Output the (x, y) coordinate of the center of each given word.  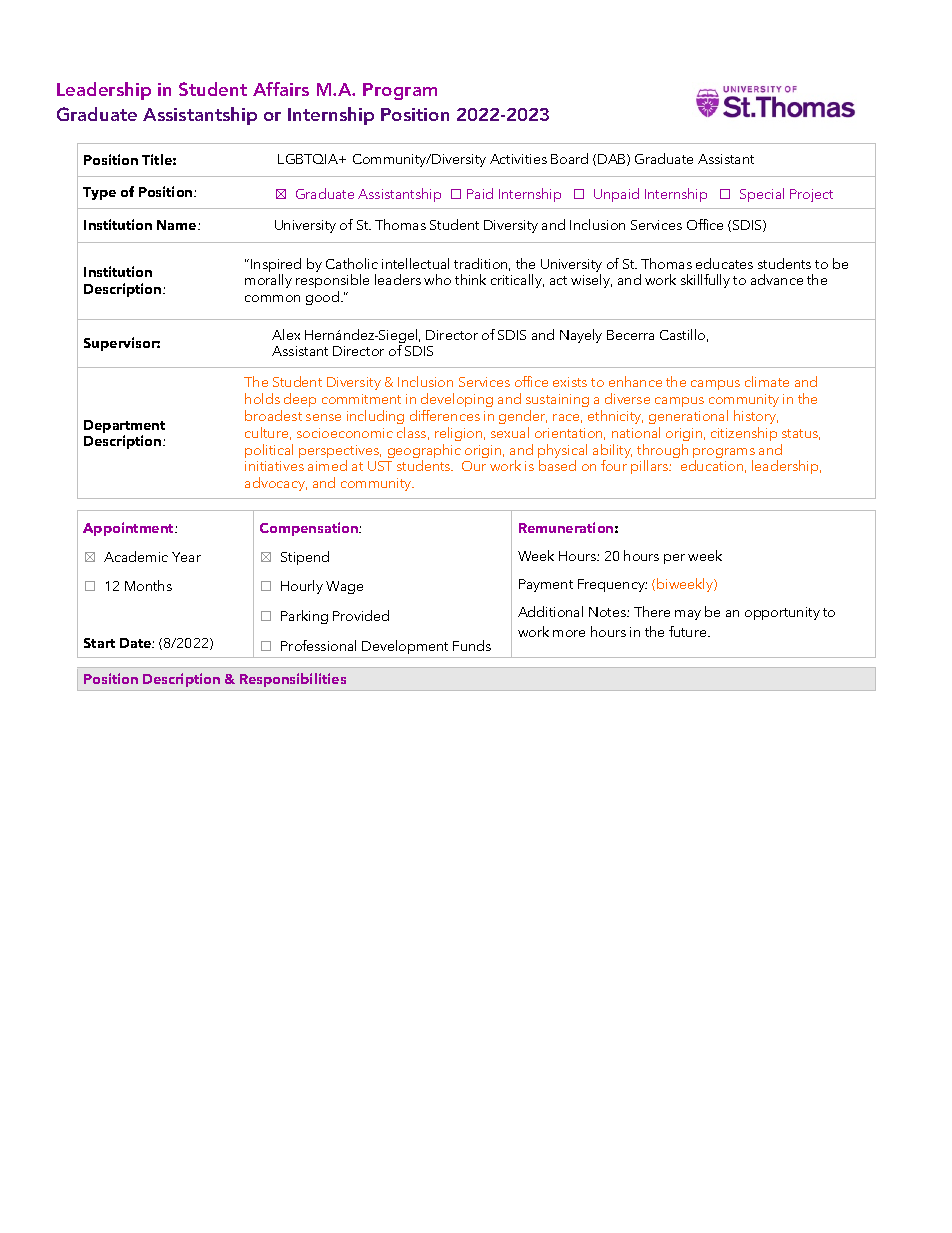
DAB (613, 160)
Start (99, 643)
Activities (518, 159)
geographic (424, 452)
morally (268, 281)
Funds (472, 645)
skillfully (705, 281)
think (470, 279)
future (689, 631)
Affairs (281, 89)
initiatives (274, 466)
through (662, 452)
